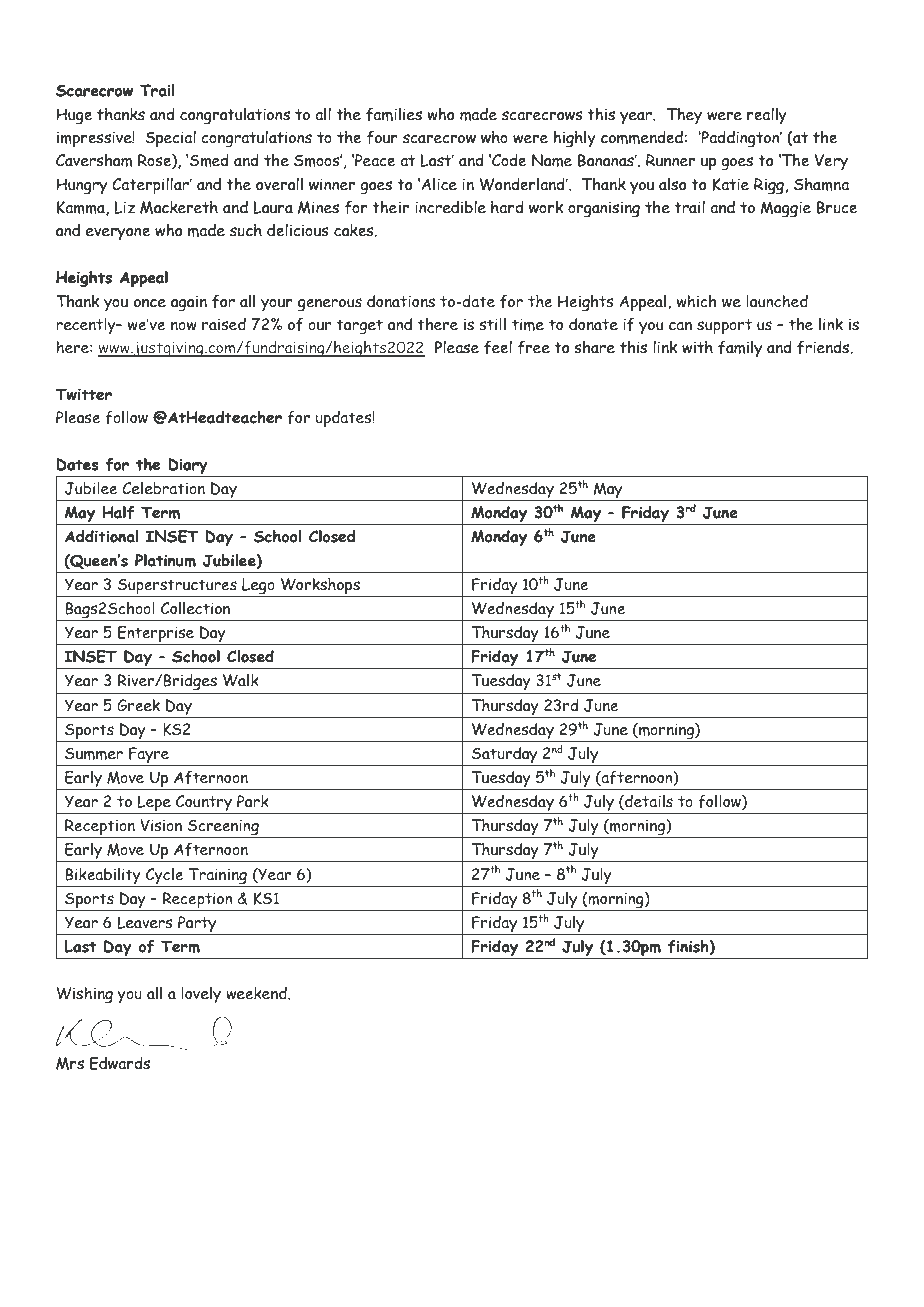 This page has height=1307, width=924. I want to click on Walk, so click(241, 680).
